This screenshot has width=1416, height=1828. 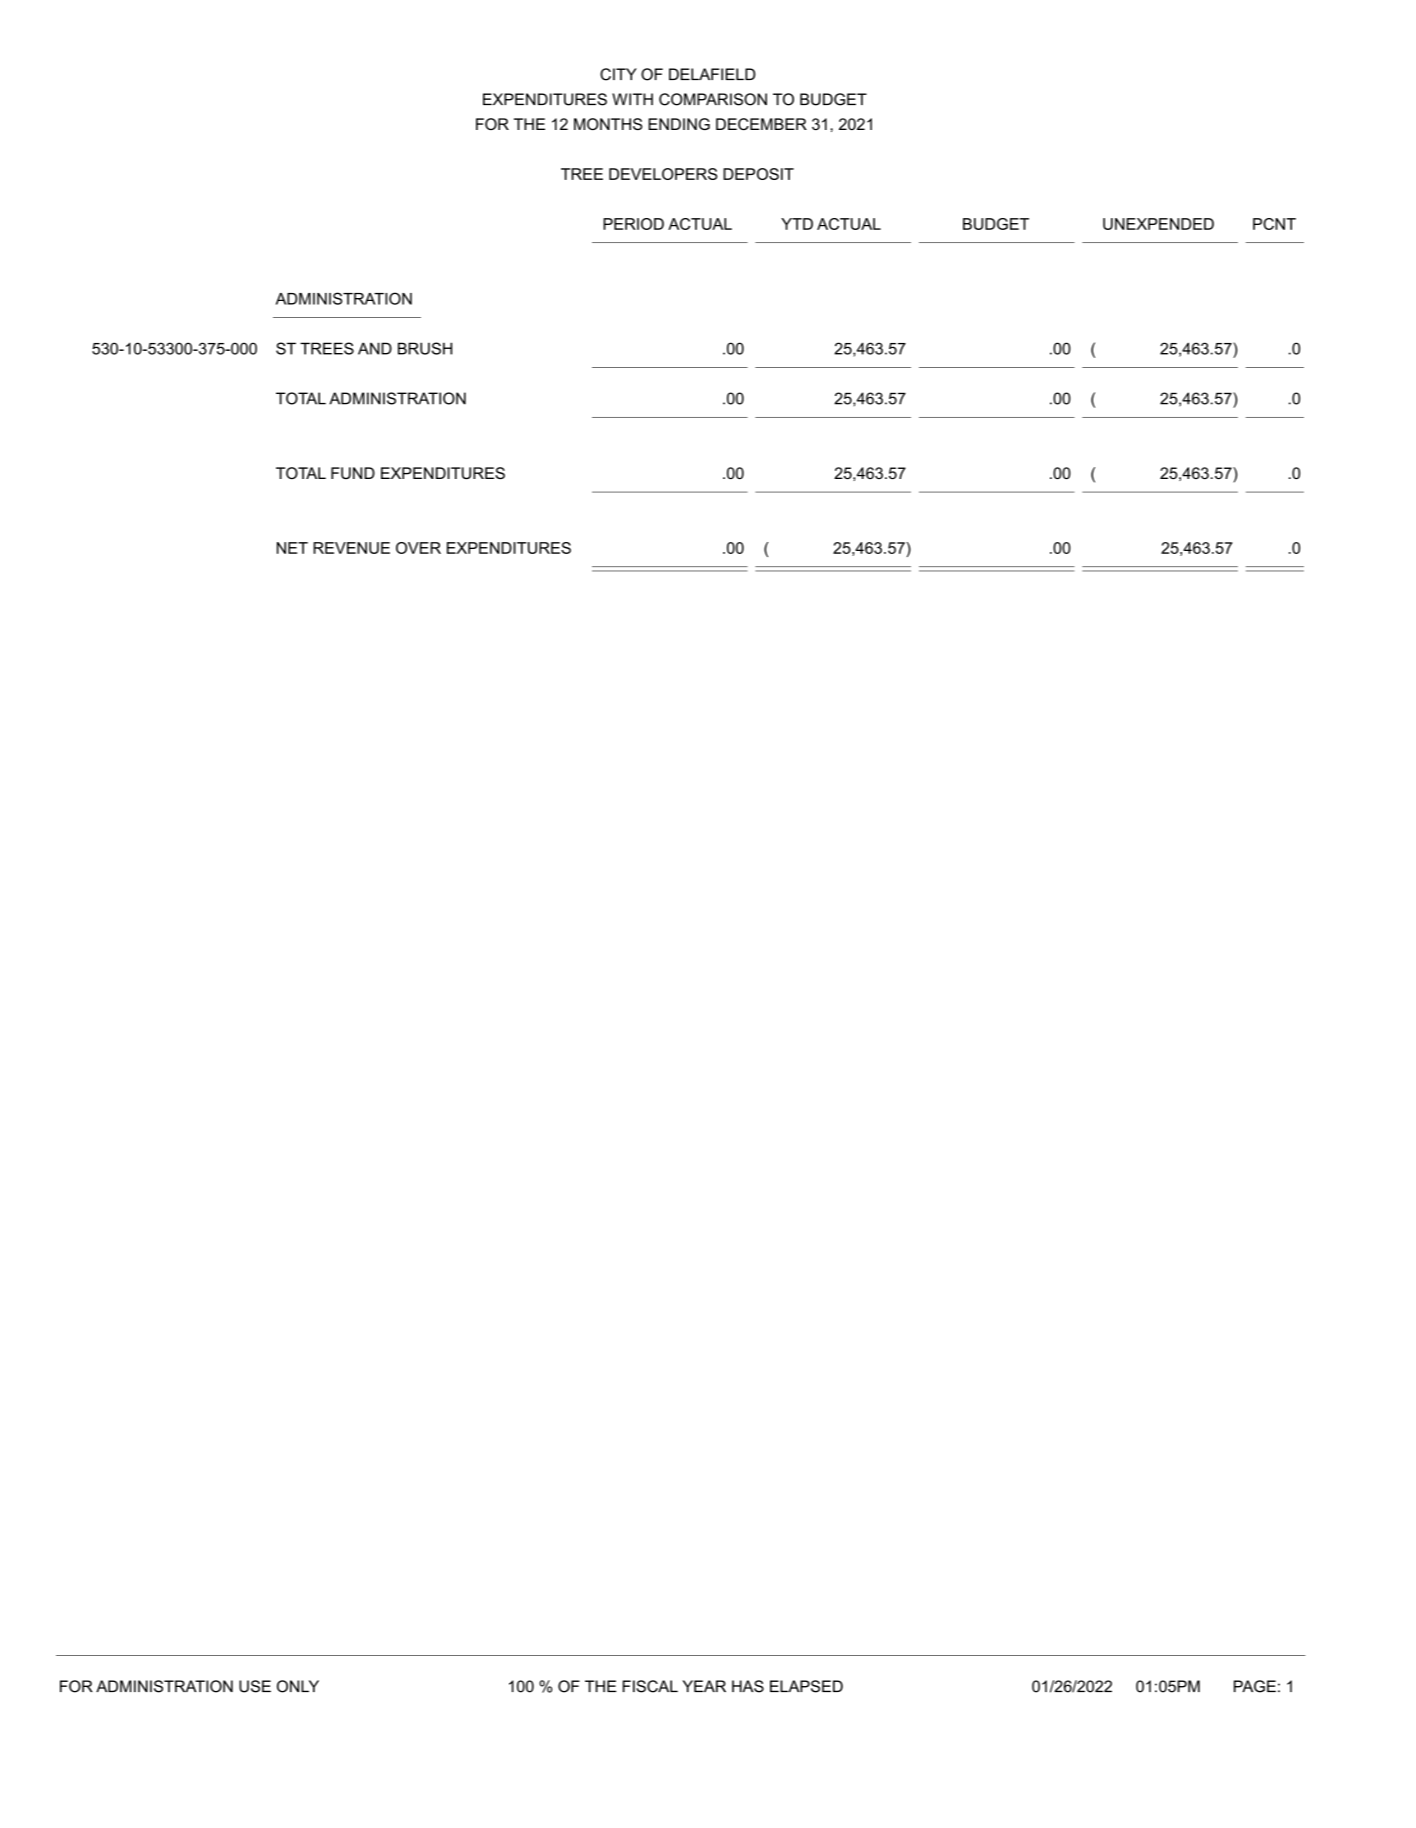 What do you see at coordinates (797, 224) in the screenshot?
I see `YTD` at bounding box center [797, 224].
